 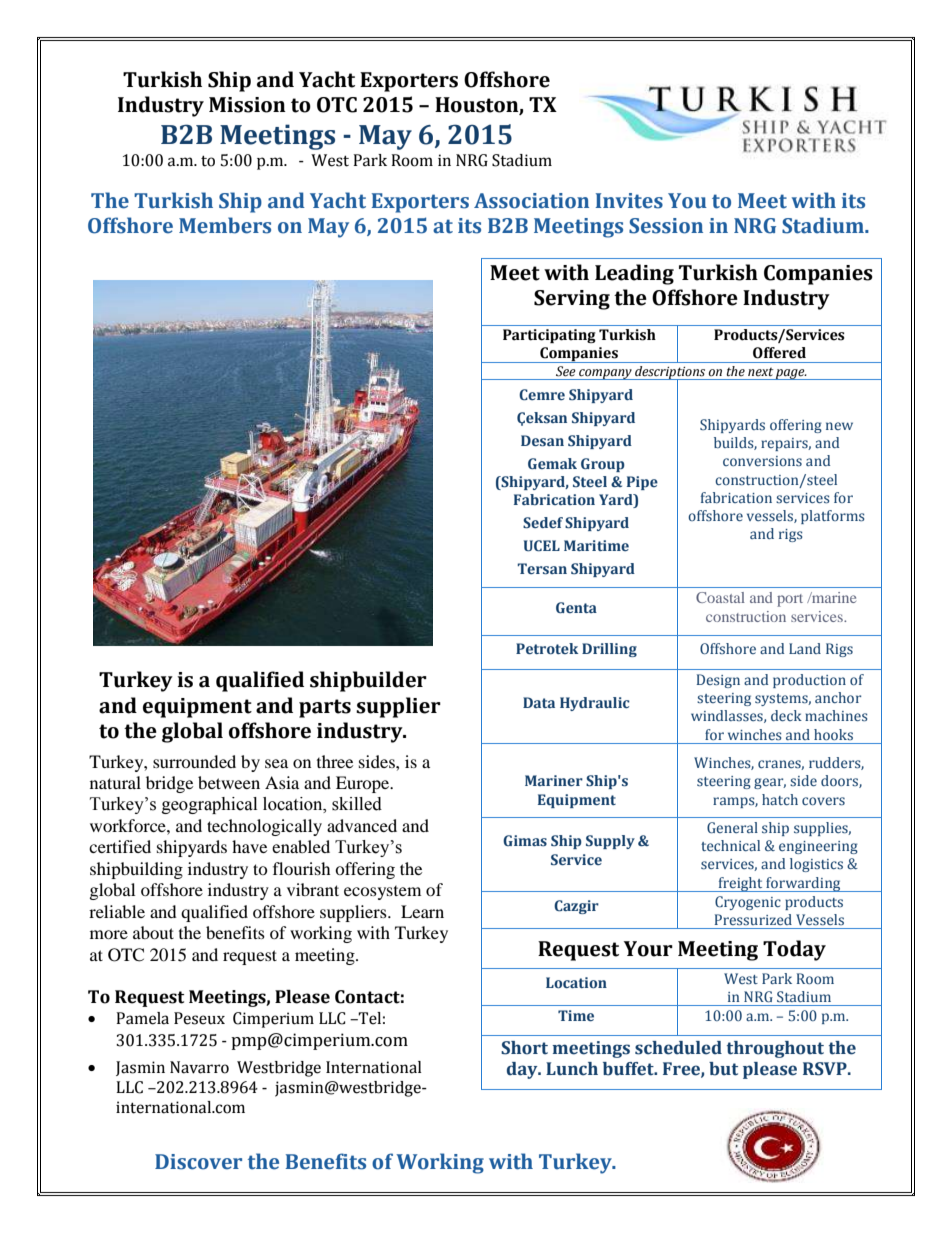 What do you see at coordinates (629, 201) in the screenshot?
I see `Invites` at bounding box center [629, 201].
